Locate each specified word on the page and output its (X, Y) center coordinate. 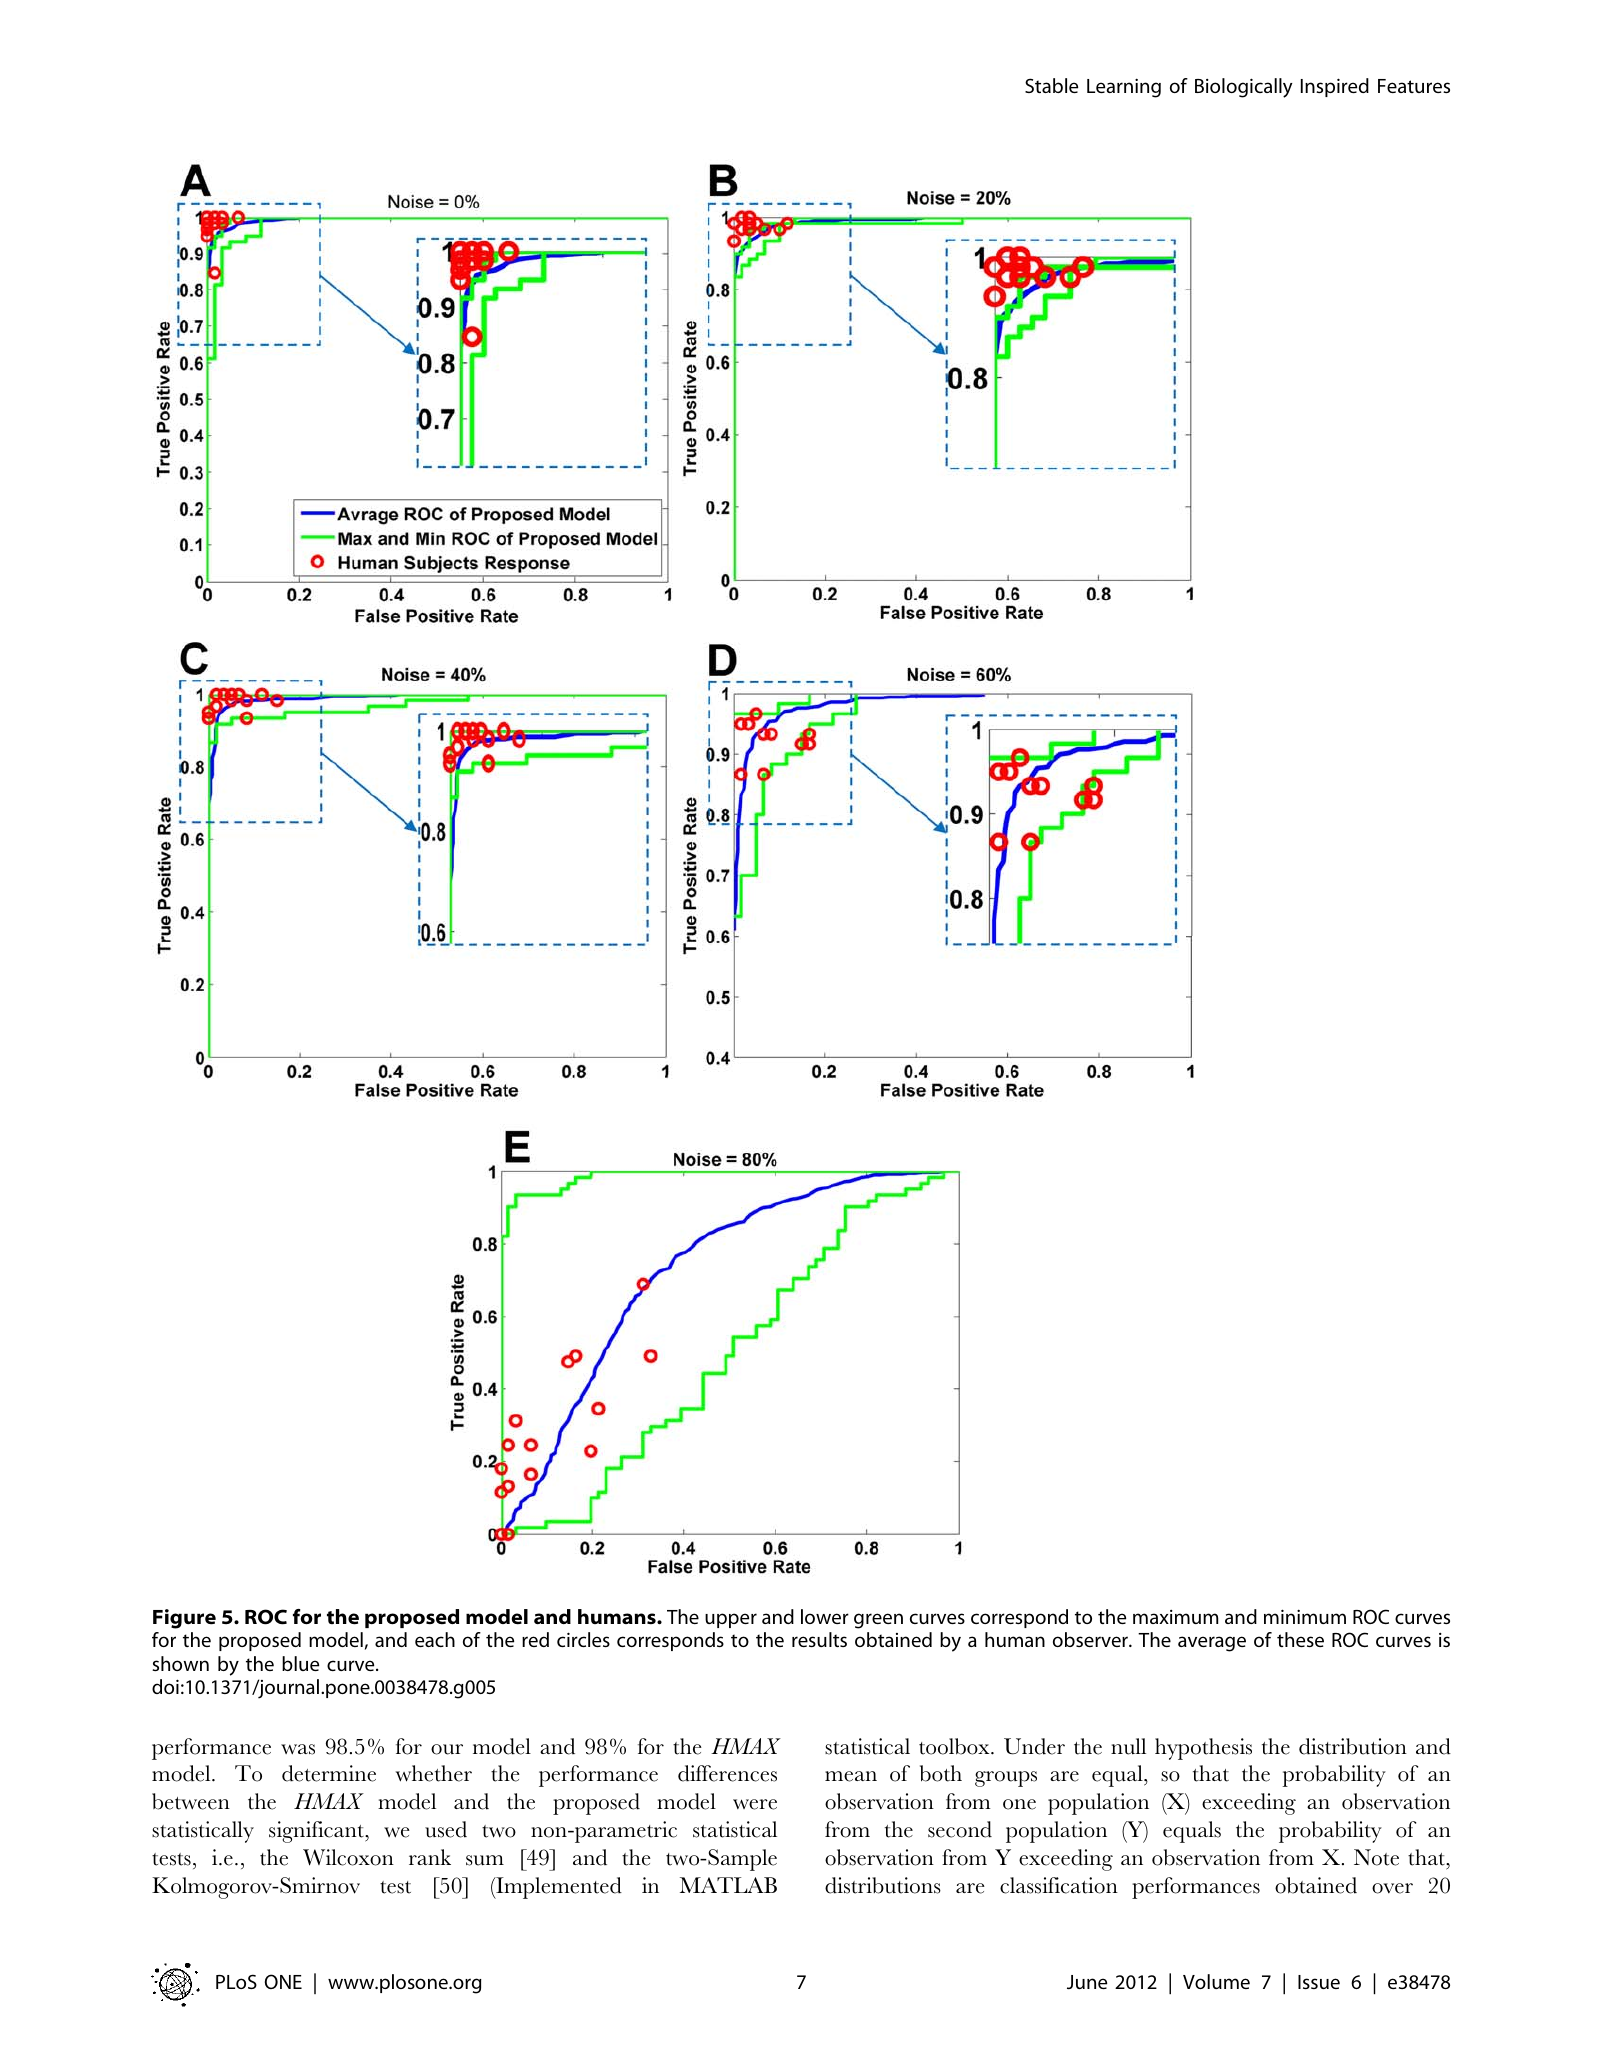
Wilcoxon (348, 1857)
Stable (1051, 85)
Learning (1124, 88)
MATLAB (728, 1885)
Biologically (1244, 88)
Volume (1216, 1981)
